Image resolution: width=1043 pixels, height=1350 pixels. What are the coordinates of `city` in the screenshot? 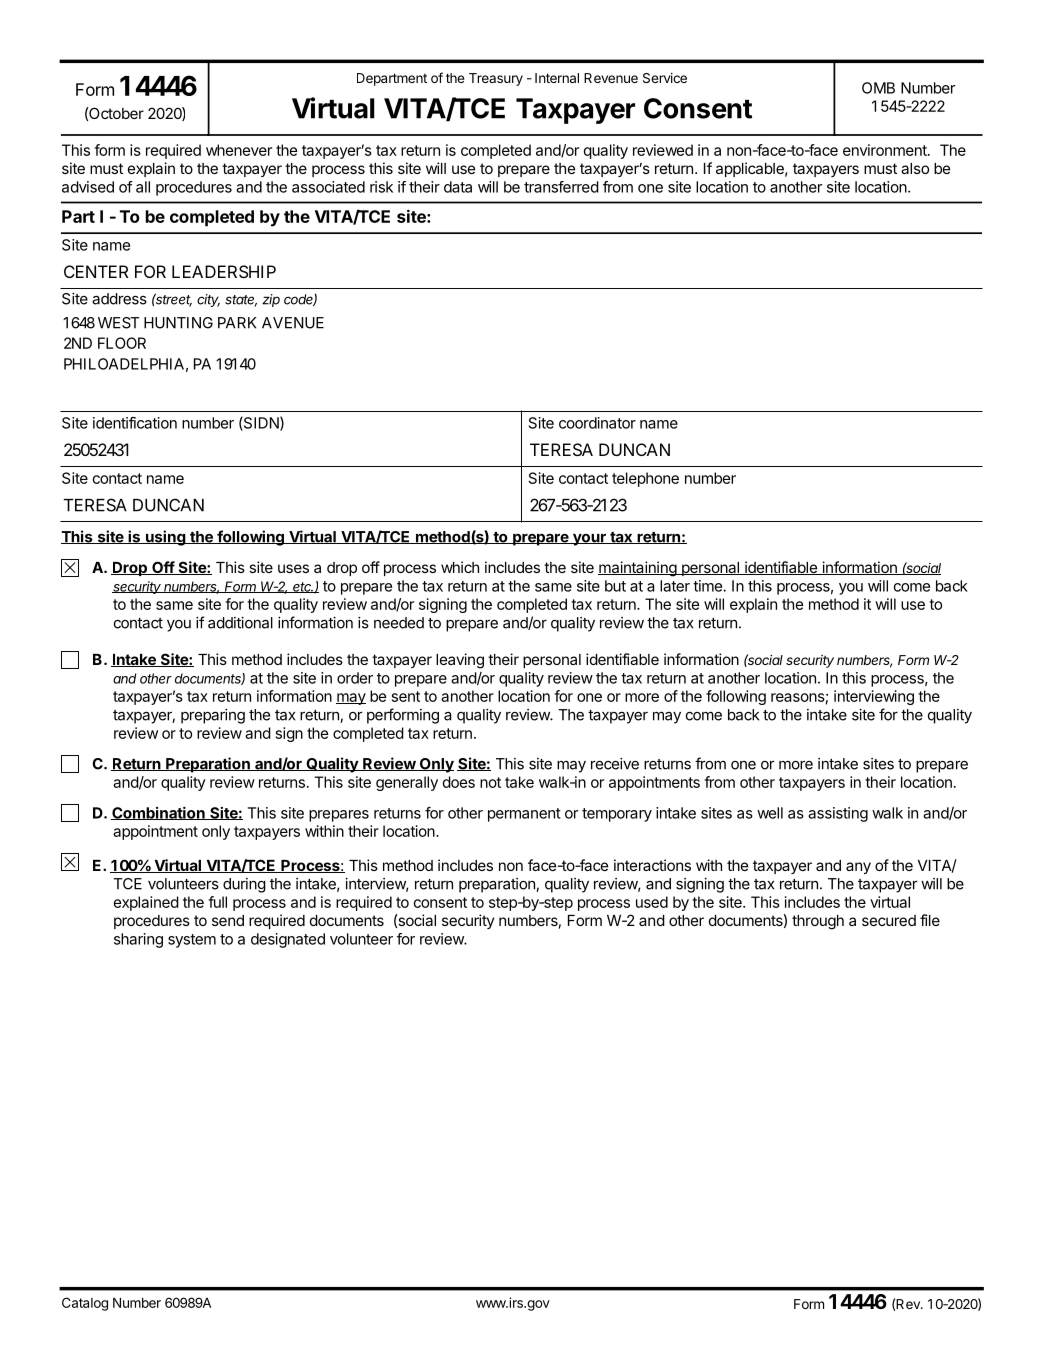 It's located at (208, 300).
